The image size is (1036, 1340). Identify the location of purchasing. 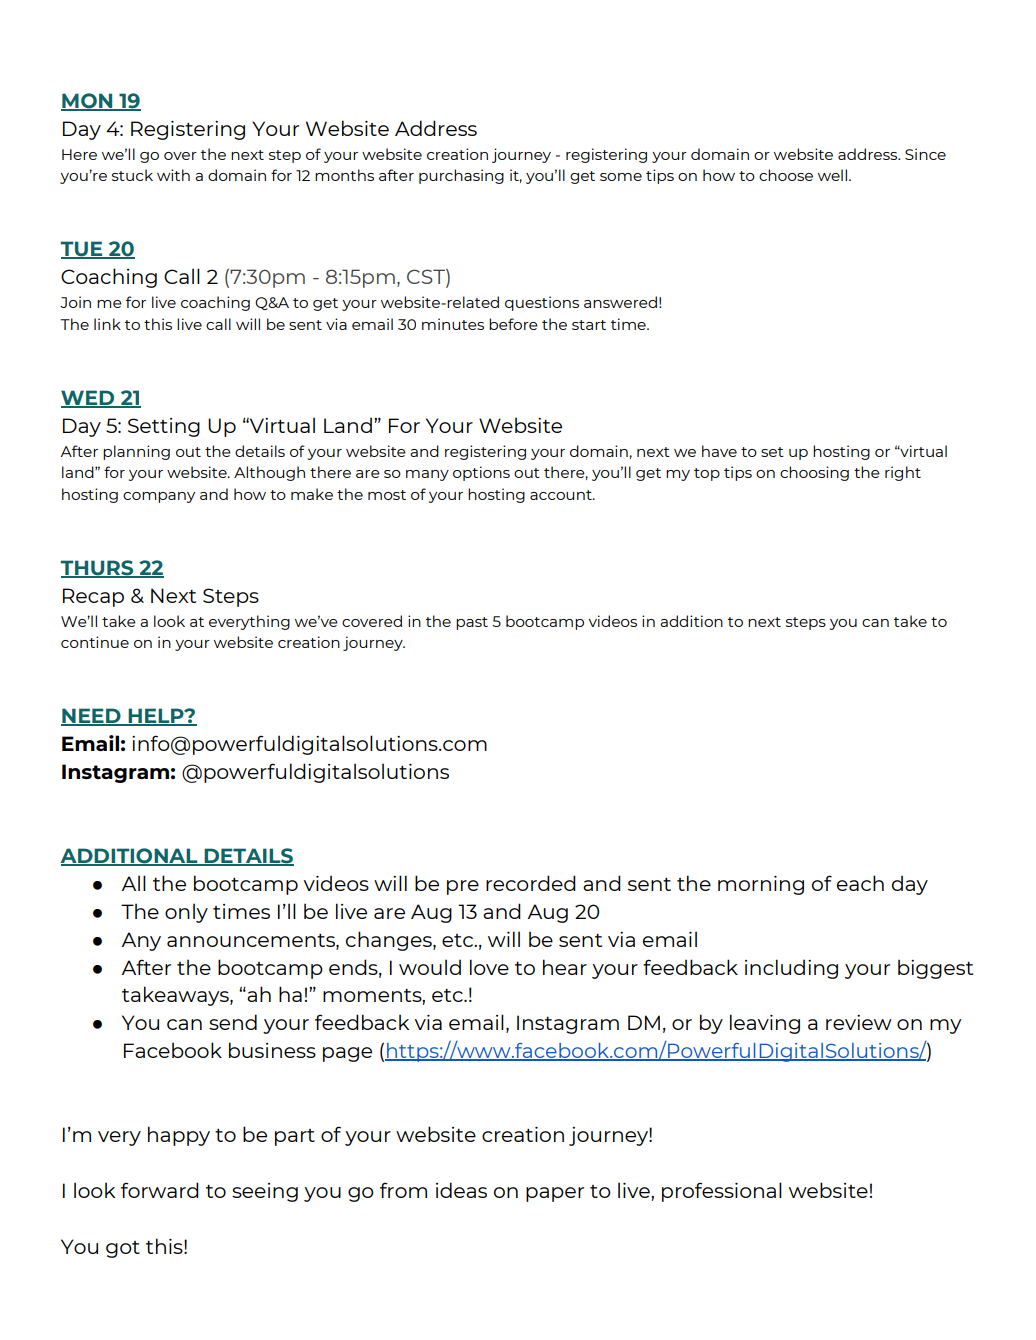
(461, 176).
